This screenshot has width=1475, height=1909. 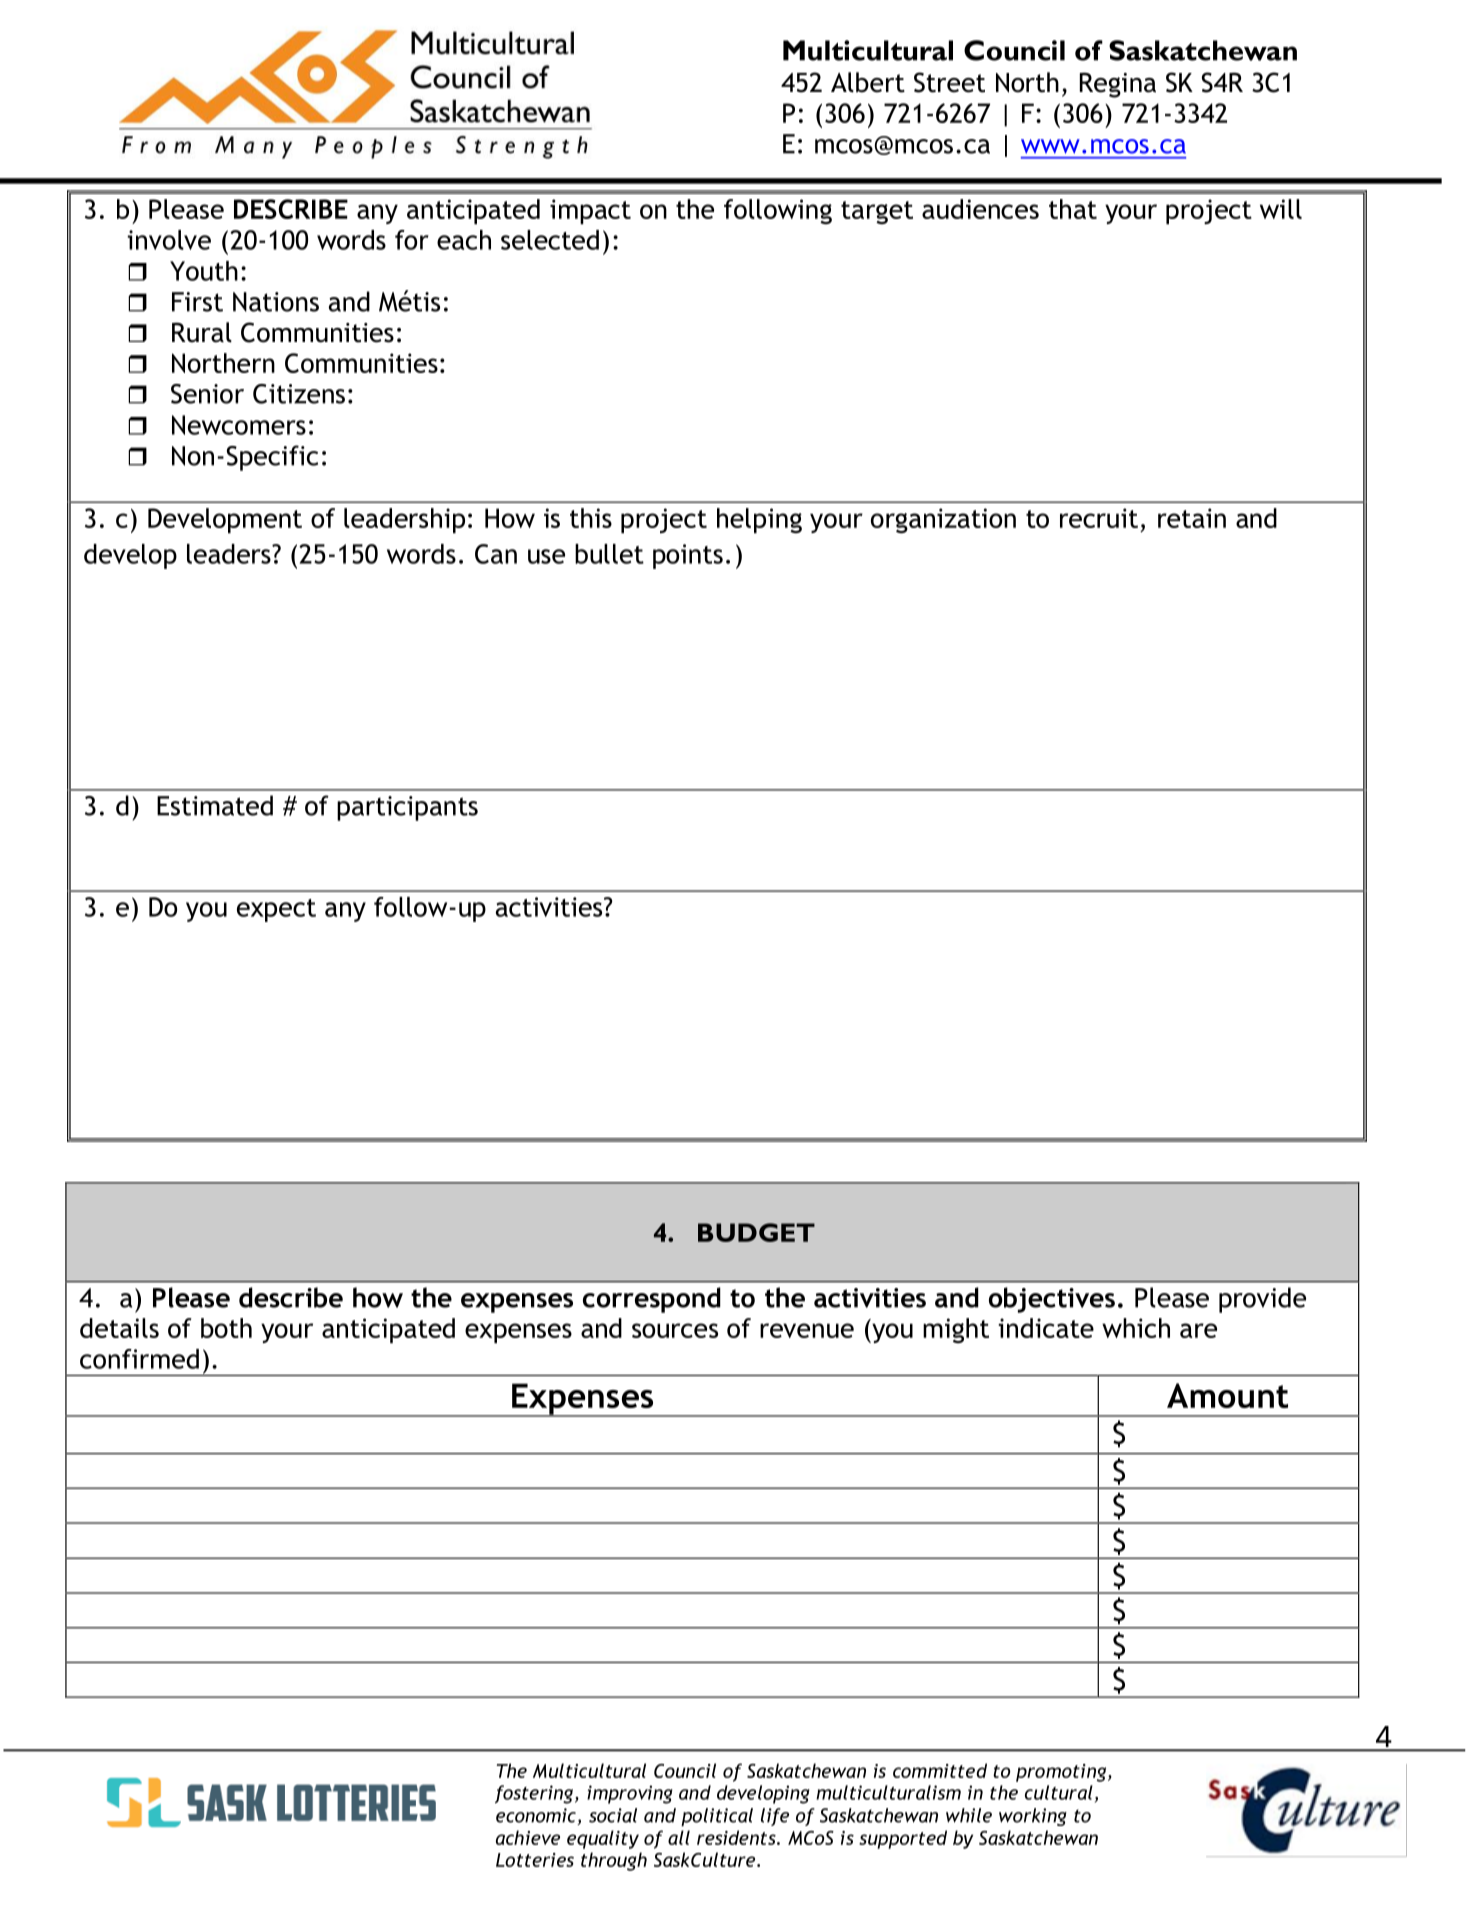 What do you see at coordinates (1099, 518) in the screenshot?
I see `recruit` at bounding box center [1099, 518].
